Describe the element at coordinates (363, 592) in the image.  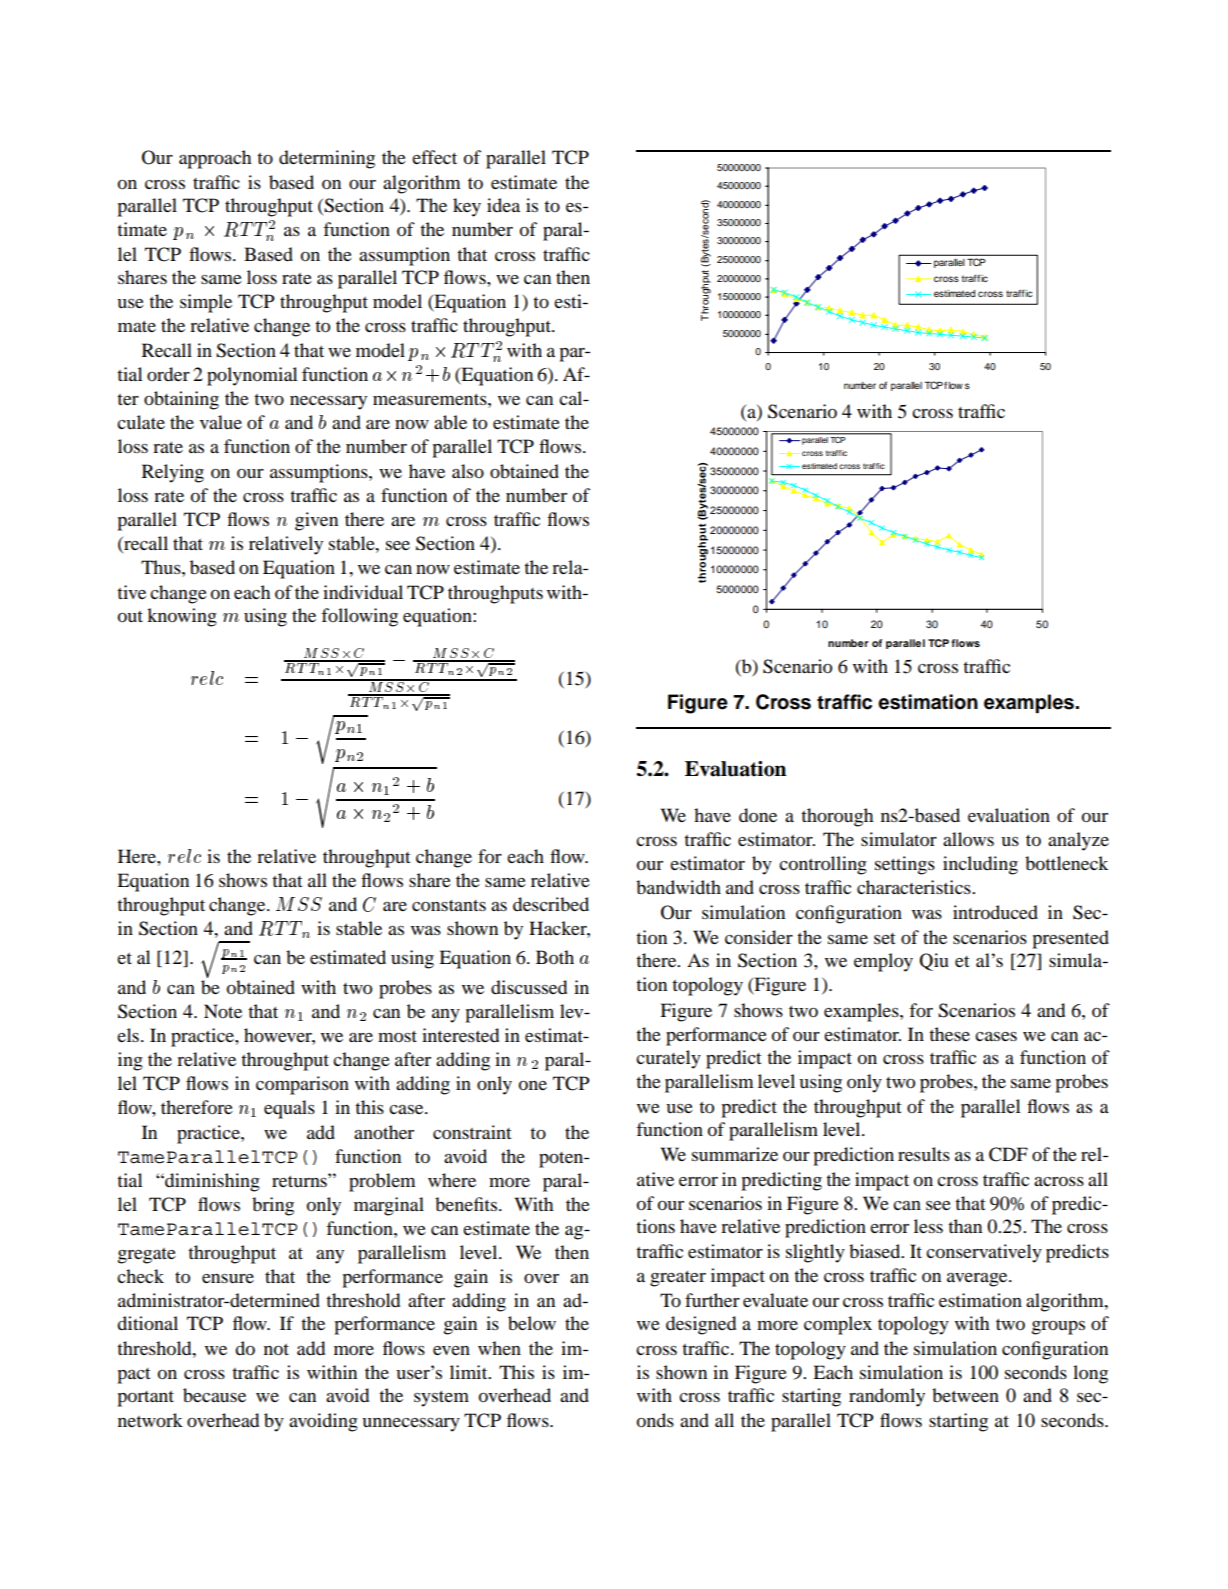
I see `individual` at that location.
